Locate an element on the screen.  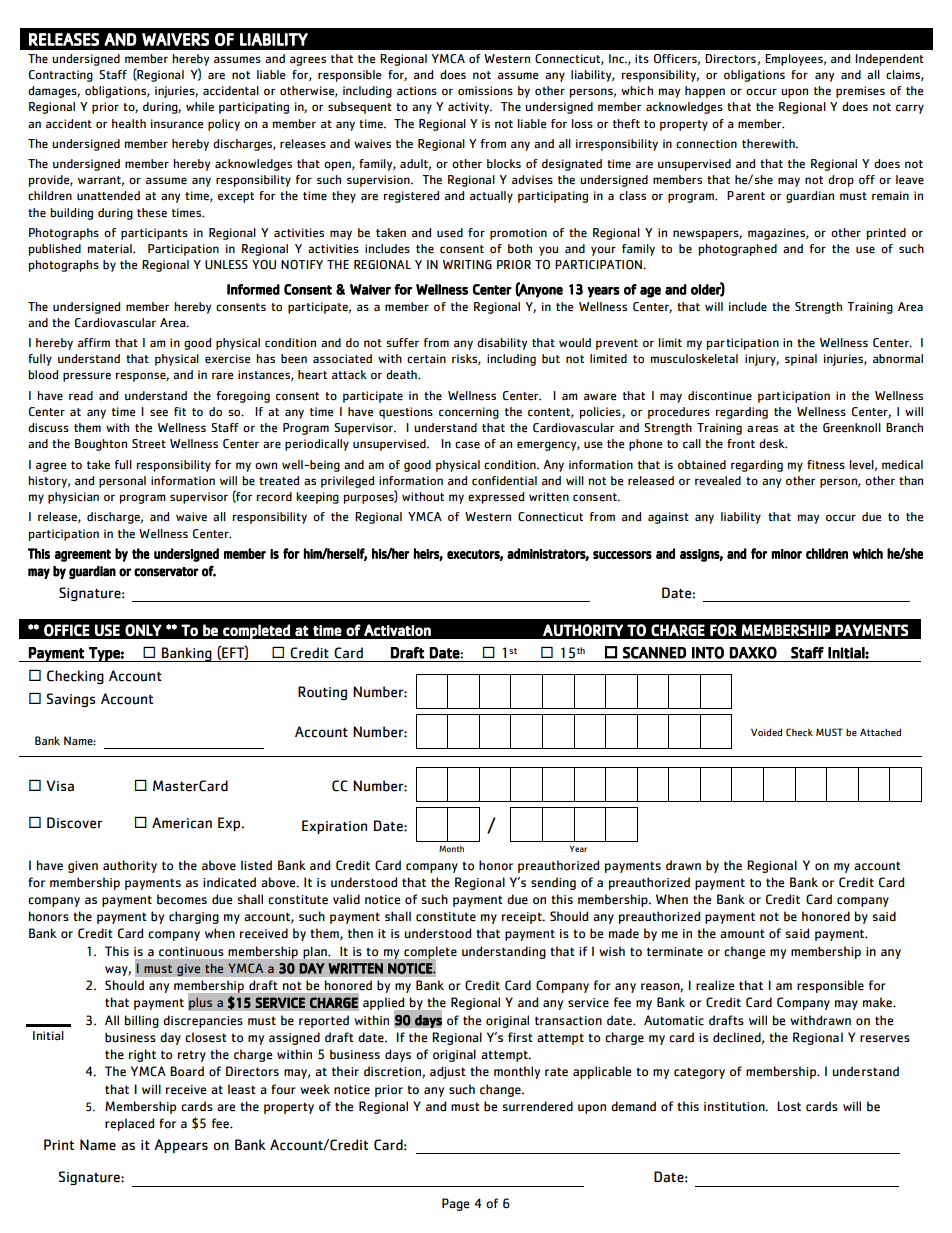
Appears is located at coordinates (181, 1146).
